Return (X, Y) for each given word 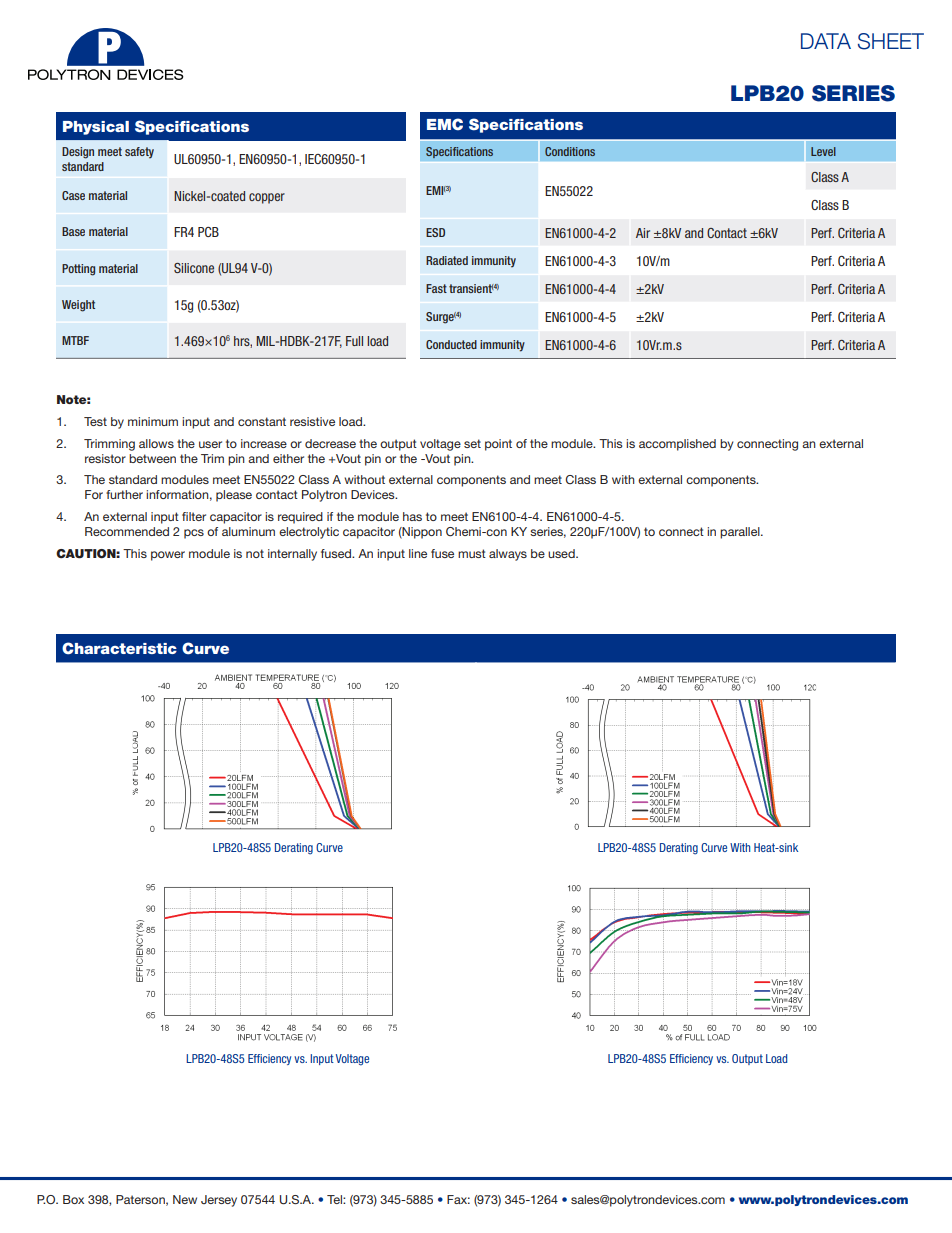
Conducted (451, 344)
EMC (445, 124)
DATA (826, 41)
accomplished (677, 445)
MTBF (75, 340)
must (472, 553)
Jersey (219, 1201)
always (508, 555)
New (185, 1199)
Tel (335, 1199)
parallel (741, 533)
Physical (96, 128)
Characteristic (119, 648)
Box (73, 1199)
